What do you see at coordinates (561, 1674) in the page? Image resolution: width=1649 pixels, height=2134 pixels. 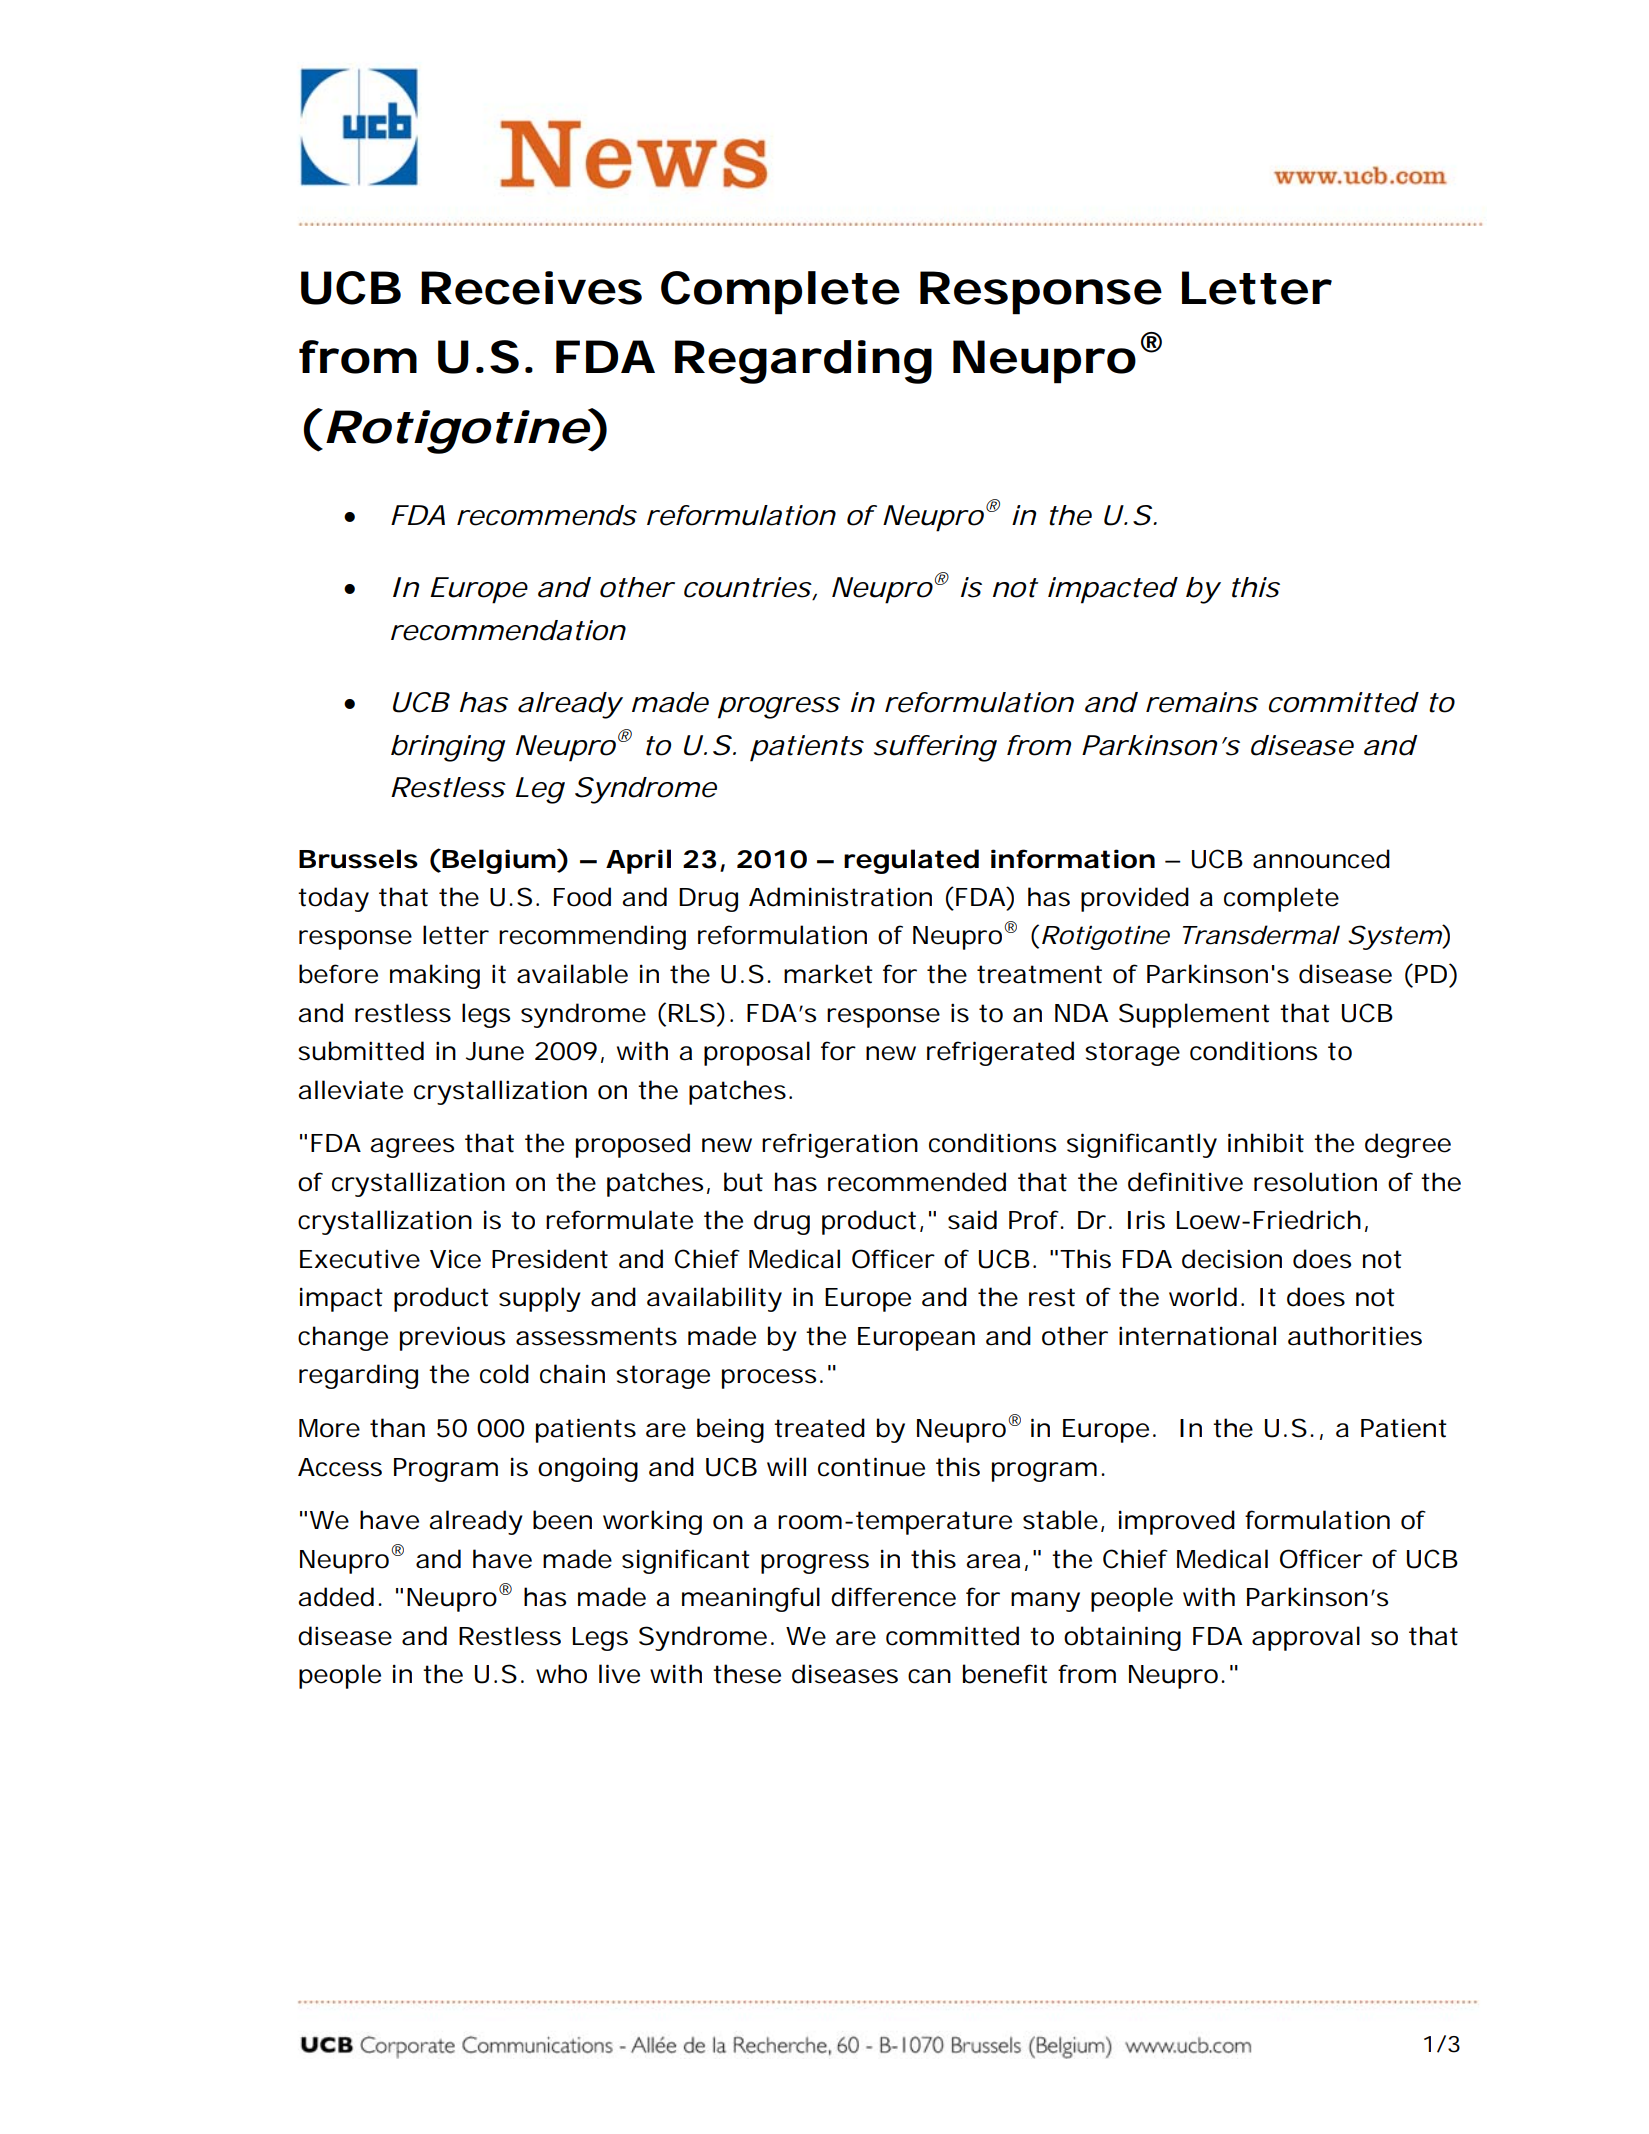 I see `who` at bounding box center [561, 1674].
